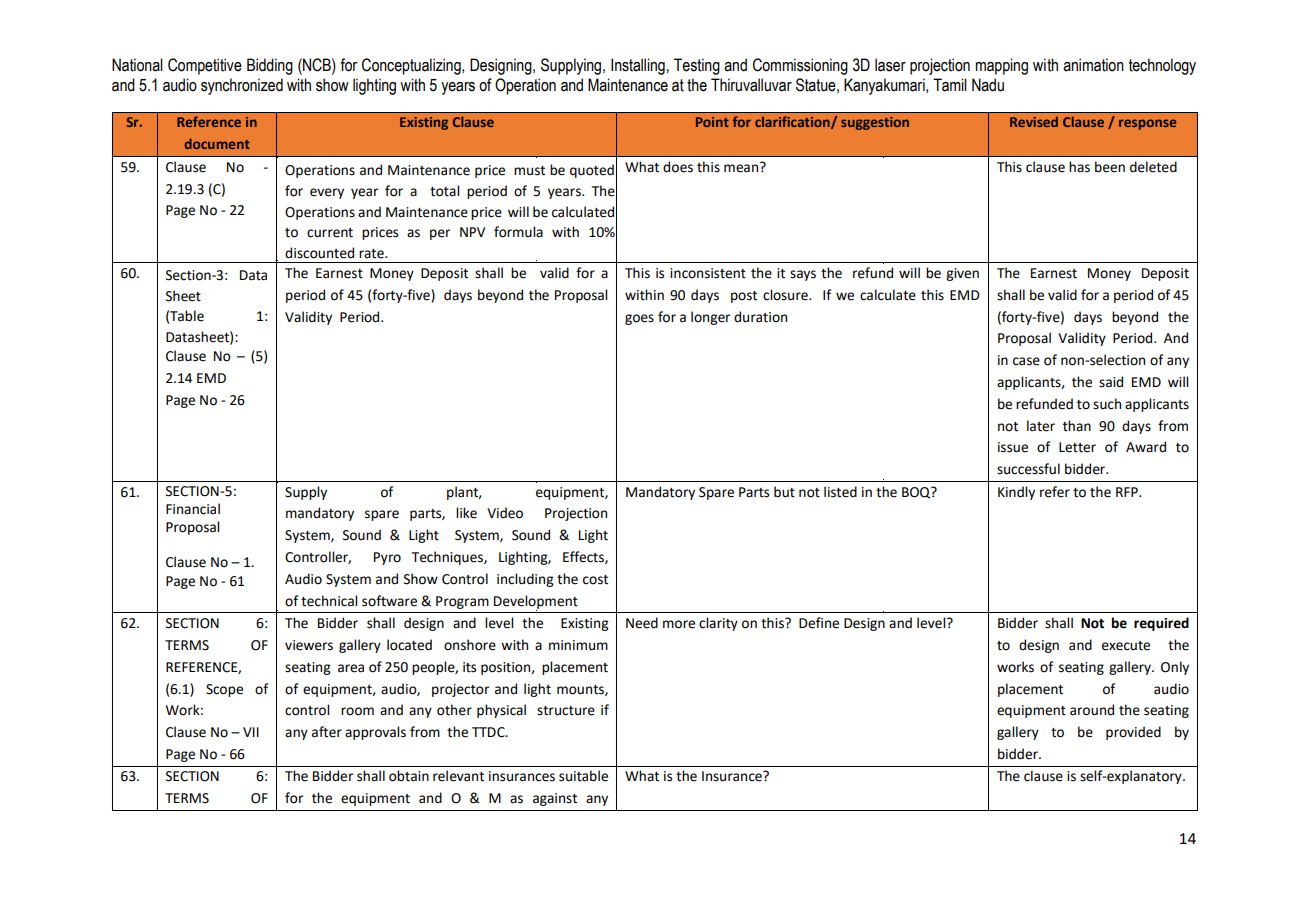 This document has width=1308, height=924. Describe the element at coordinates (193, 509) in the document. I see `Financial` at that location.
